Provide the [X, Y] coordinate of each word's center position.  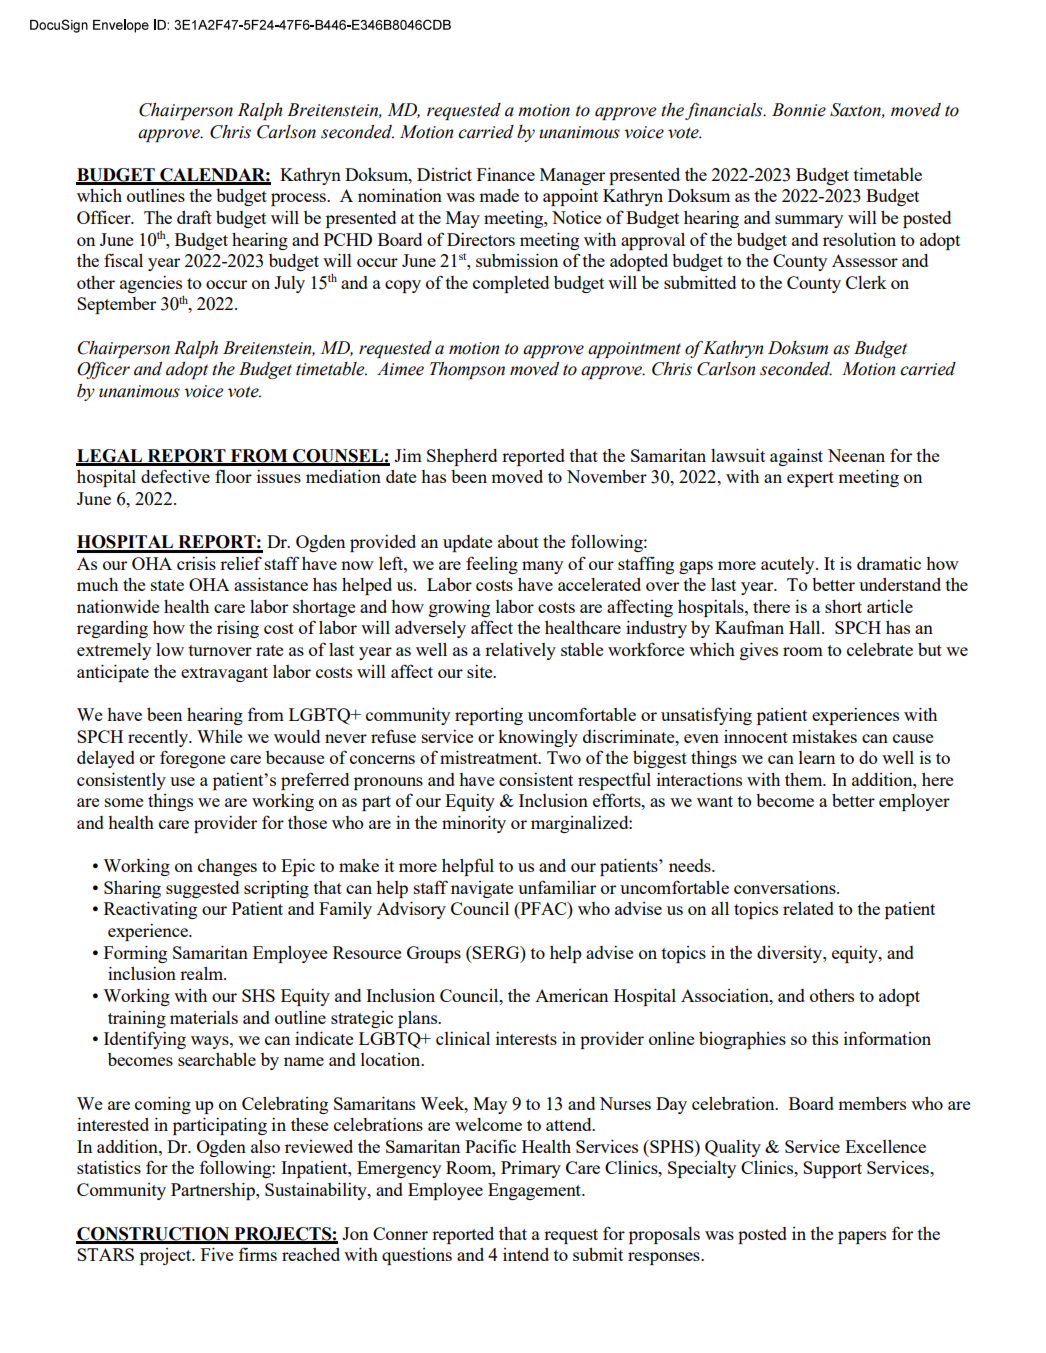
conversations [786, 887]
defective [175, 476]
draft [194, 217]
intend [526, 1254]
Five [217, 1254]
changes [227, 867]
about [518, 541]
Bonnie [799, 110]
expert [810, 479]
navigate [482, 889]
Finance [506, 174]
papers [862, 1237]
